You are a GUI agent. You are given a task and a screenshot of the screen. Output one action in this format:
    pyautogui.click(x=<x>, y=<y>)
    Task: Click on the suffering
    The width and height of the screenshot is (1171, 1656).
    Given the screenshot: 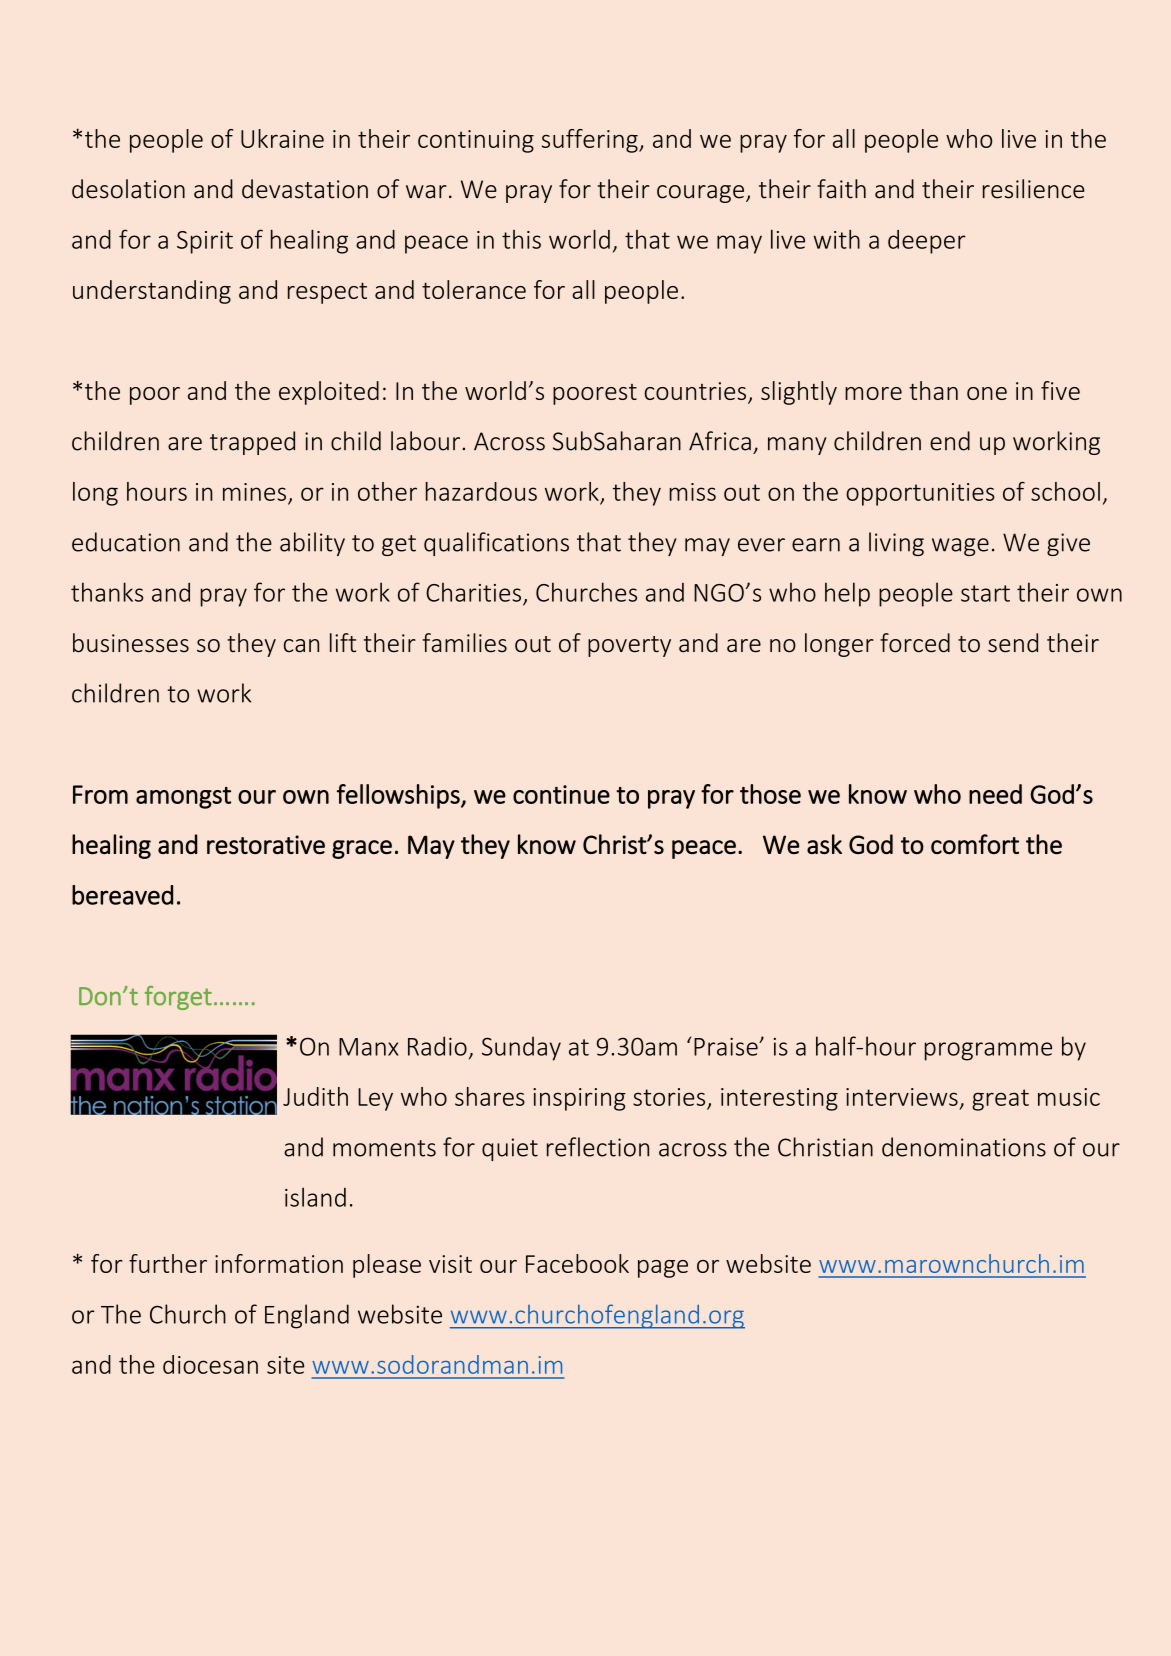 What is the action you would take?
    pyautogui.click(x=591, y=141)
